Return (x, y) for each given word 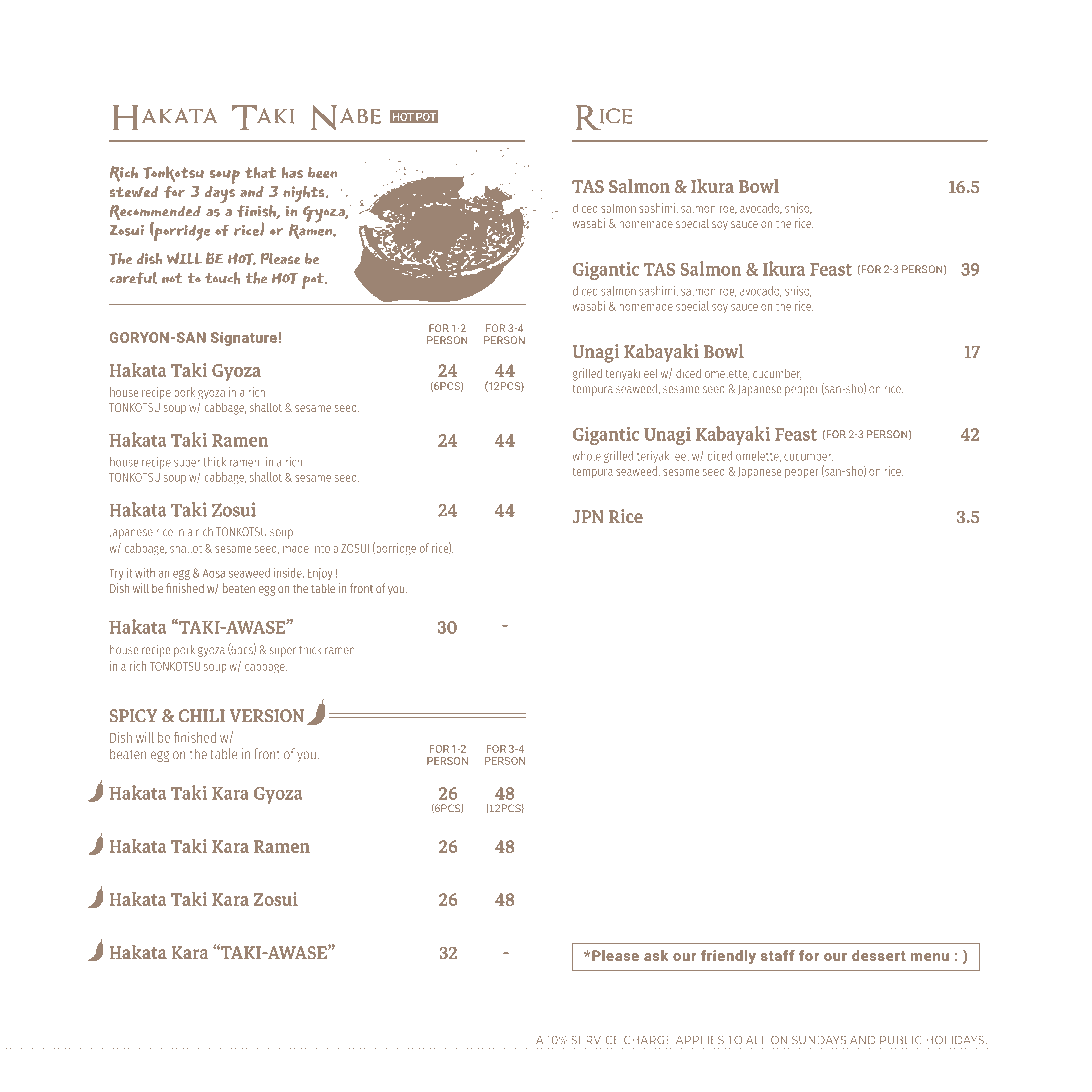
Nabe (346, 117)
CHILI (202, 715)
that (260, 172)
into (321, 548)
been (322, 172)
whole (587, 456)
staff (778, 955)
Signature (244, 339)
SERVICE (595, 1040)
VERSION (267, 715)
